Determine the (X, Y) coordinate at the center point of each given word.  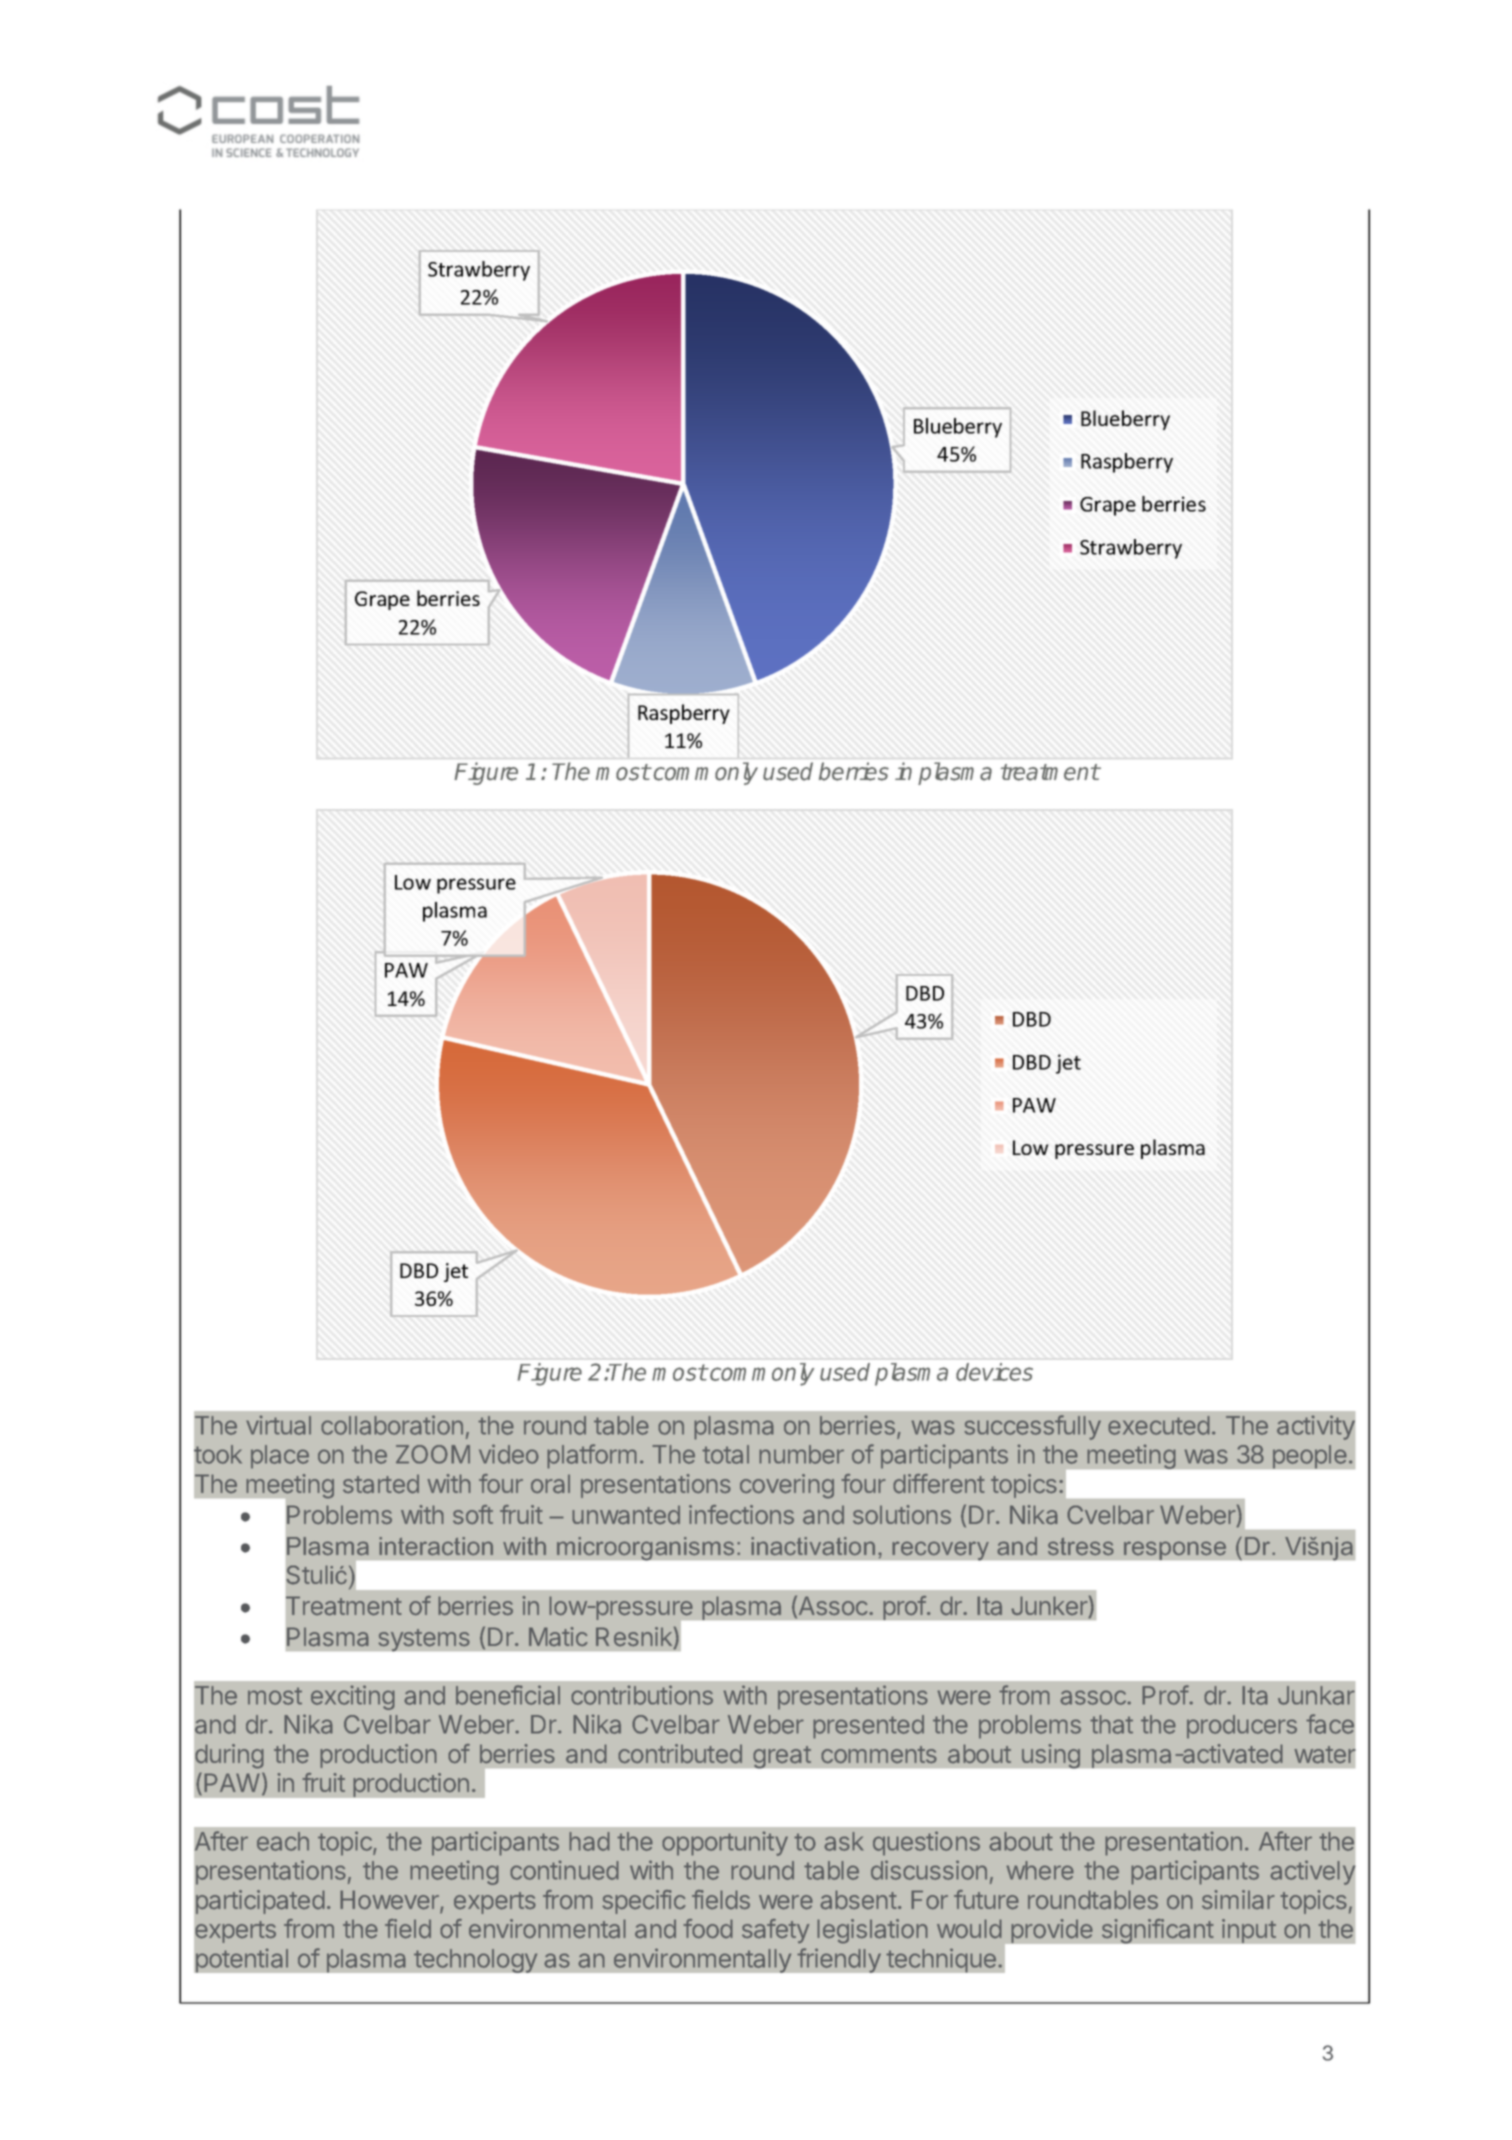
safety (775, 1931)
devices (994, 1372)
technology (476, 1961)
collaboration (392, 1425)
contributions (642, 1695)
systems (424, 1640)
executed (1159, 1425)
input (1249, 1931)
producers (1242, 1727)
